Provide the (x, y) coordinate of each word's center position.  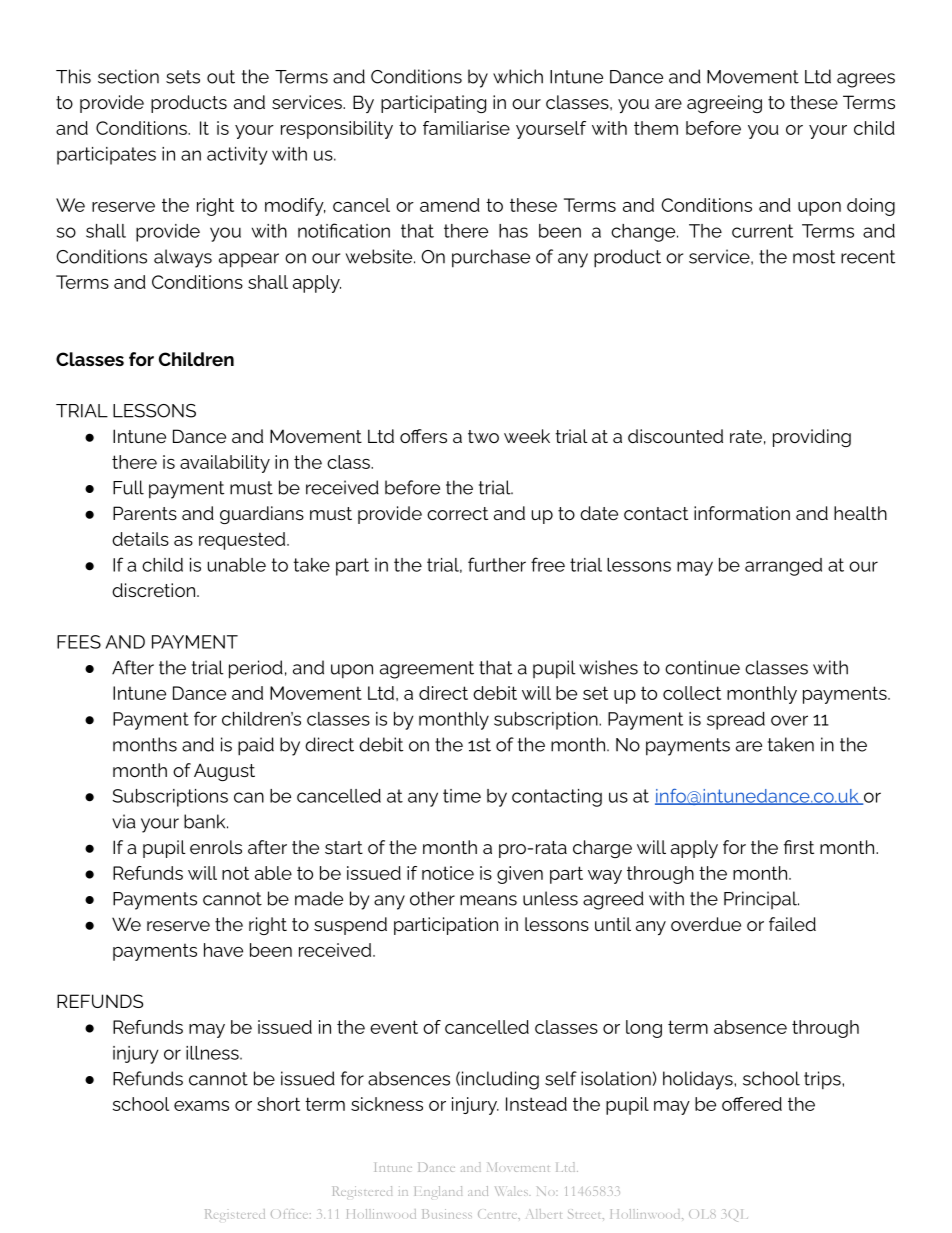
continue (702, 667)
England (438, 1192)
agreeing (724, 104)
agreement (427, 670)
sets (183, 77)
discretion (155, 590)
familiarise (466, 128)
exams (201, 1106)
